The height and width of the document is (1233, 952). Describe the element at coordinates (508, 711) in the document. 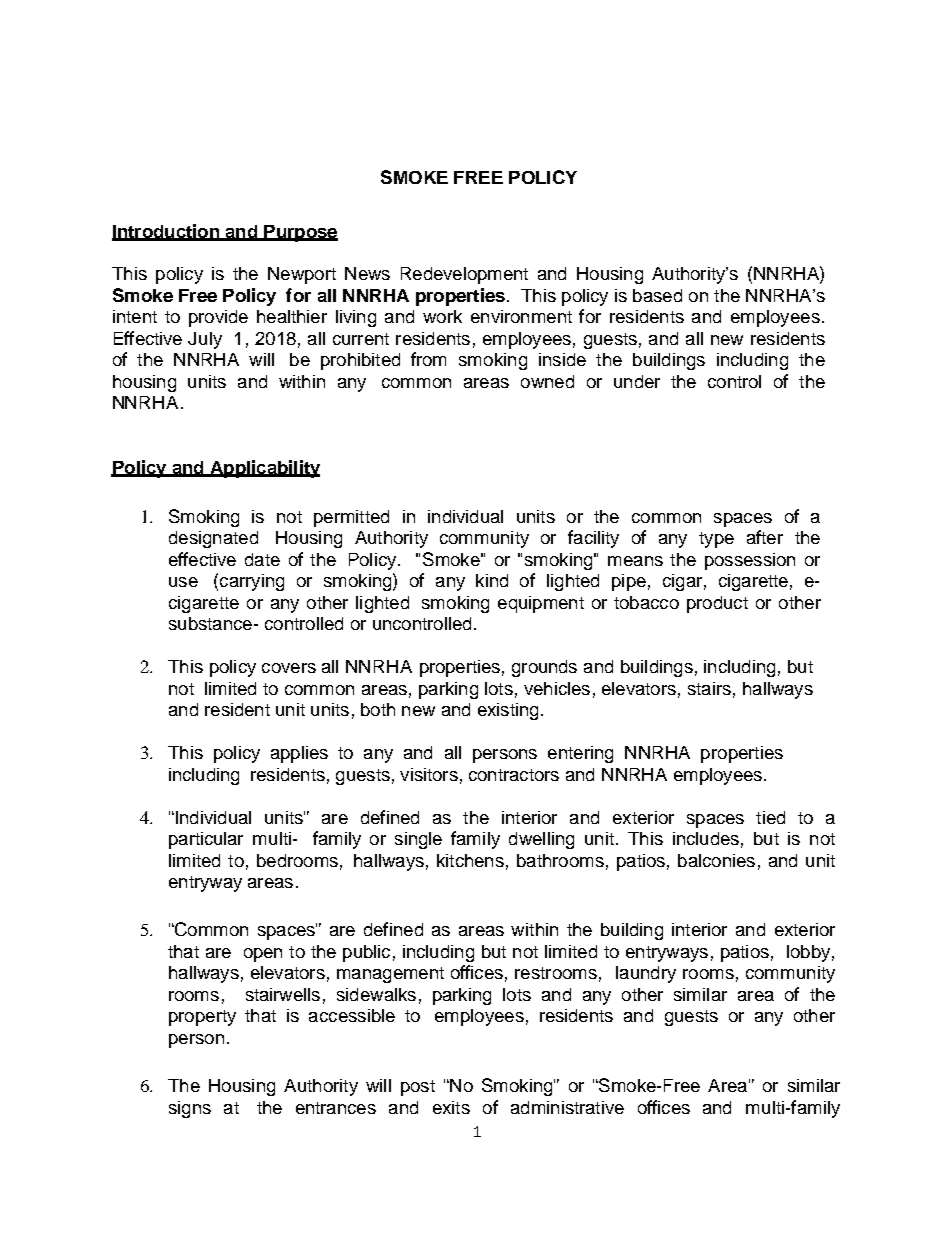

I see `existing` at that location.
